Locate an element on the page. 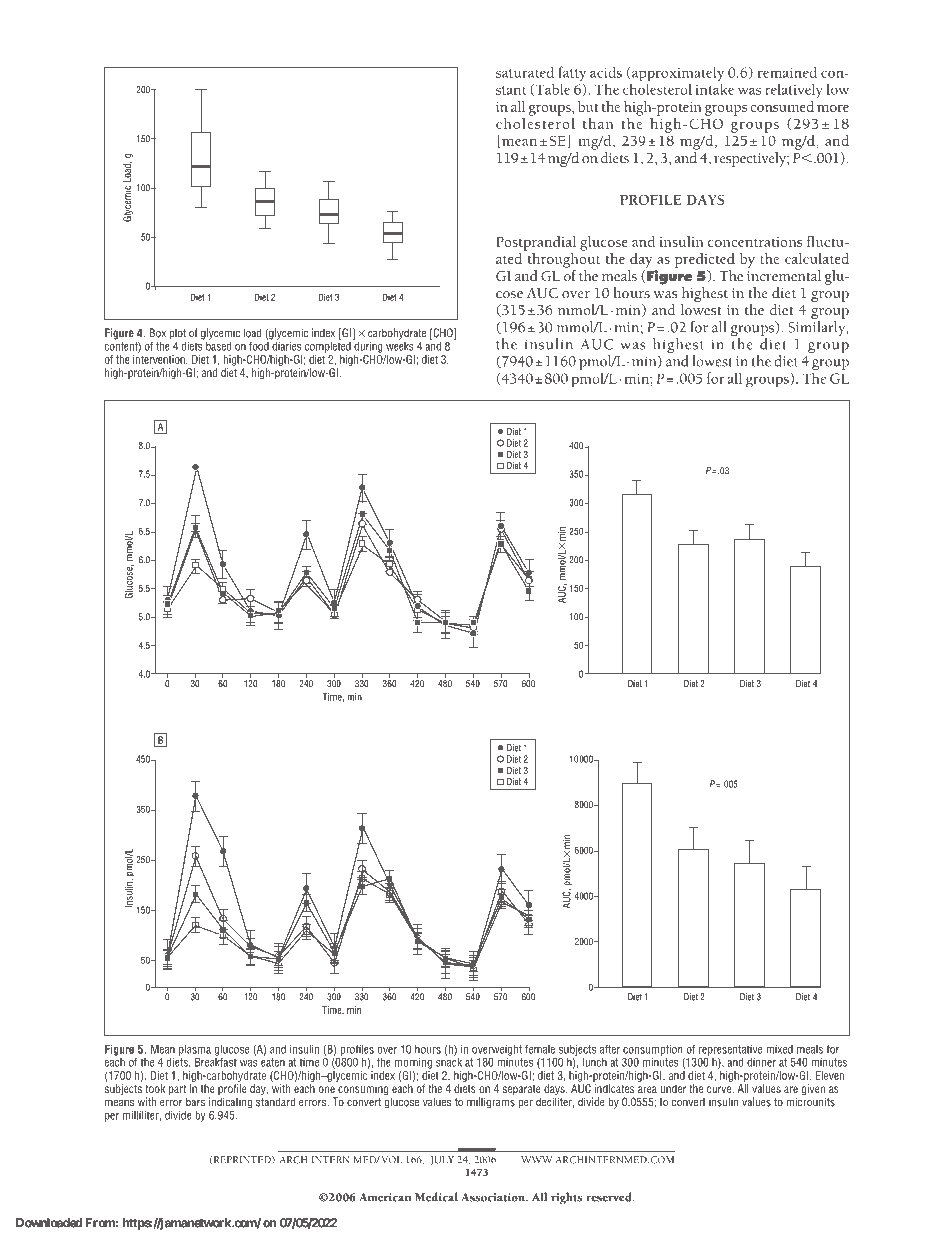 This image has width=952, height=1233. female is located at coordinates (540, 1049).
